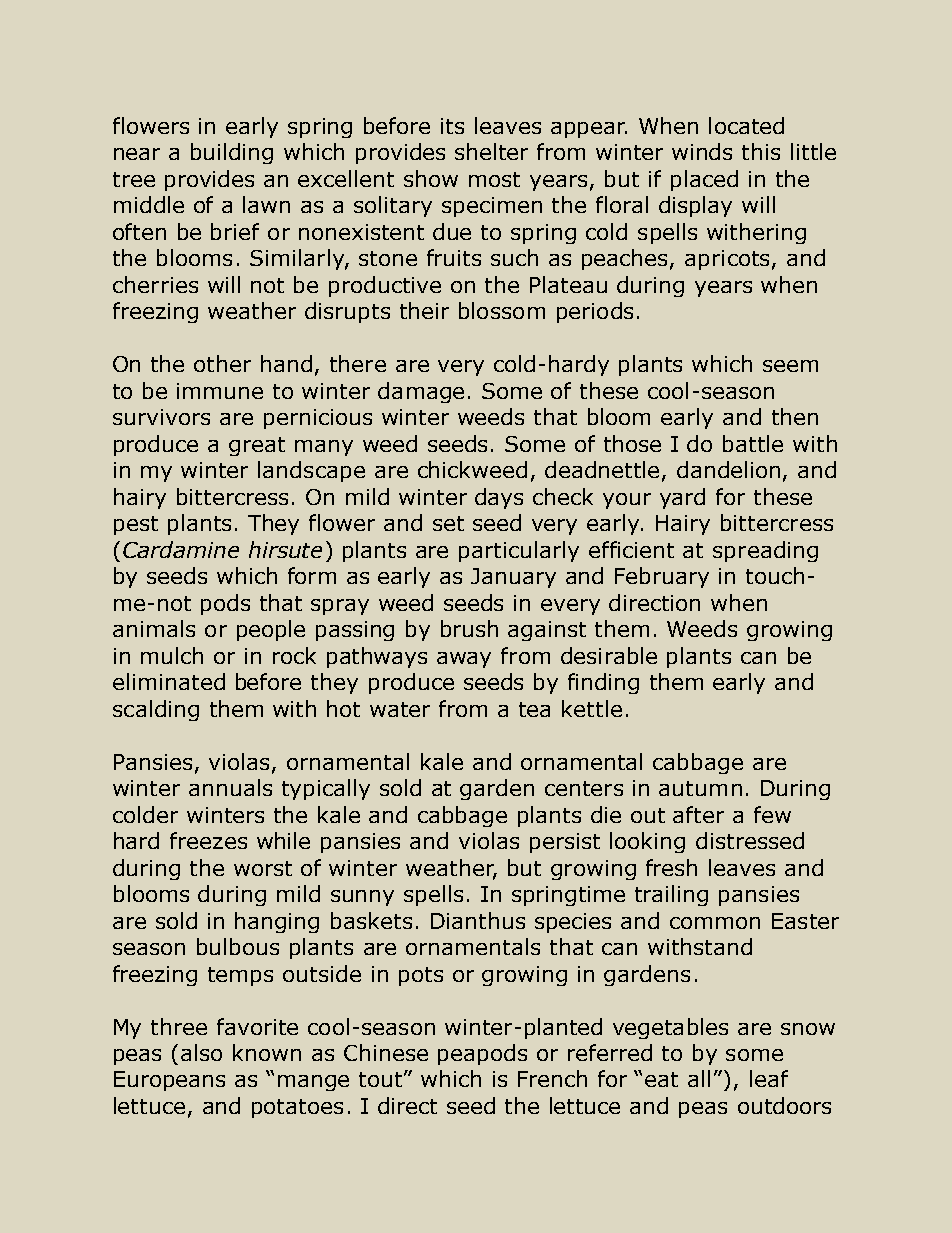  Describe the element at coordinates (552, 1078) in the image. I see `French` at that location.
